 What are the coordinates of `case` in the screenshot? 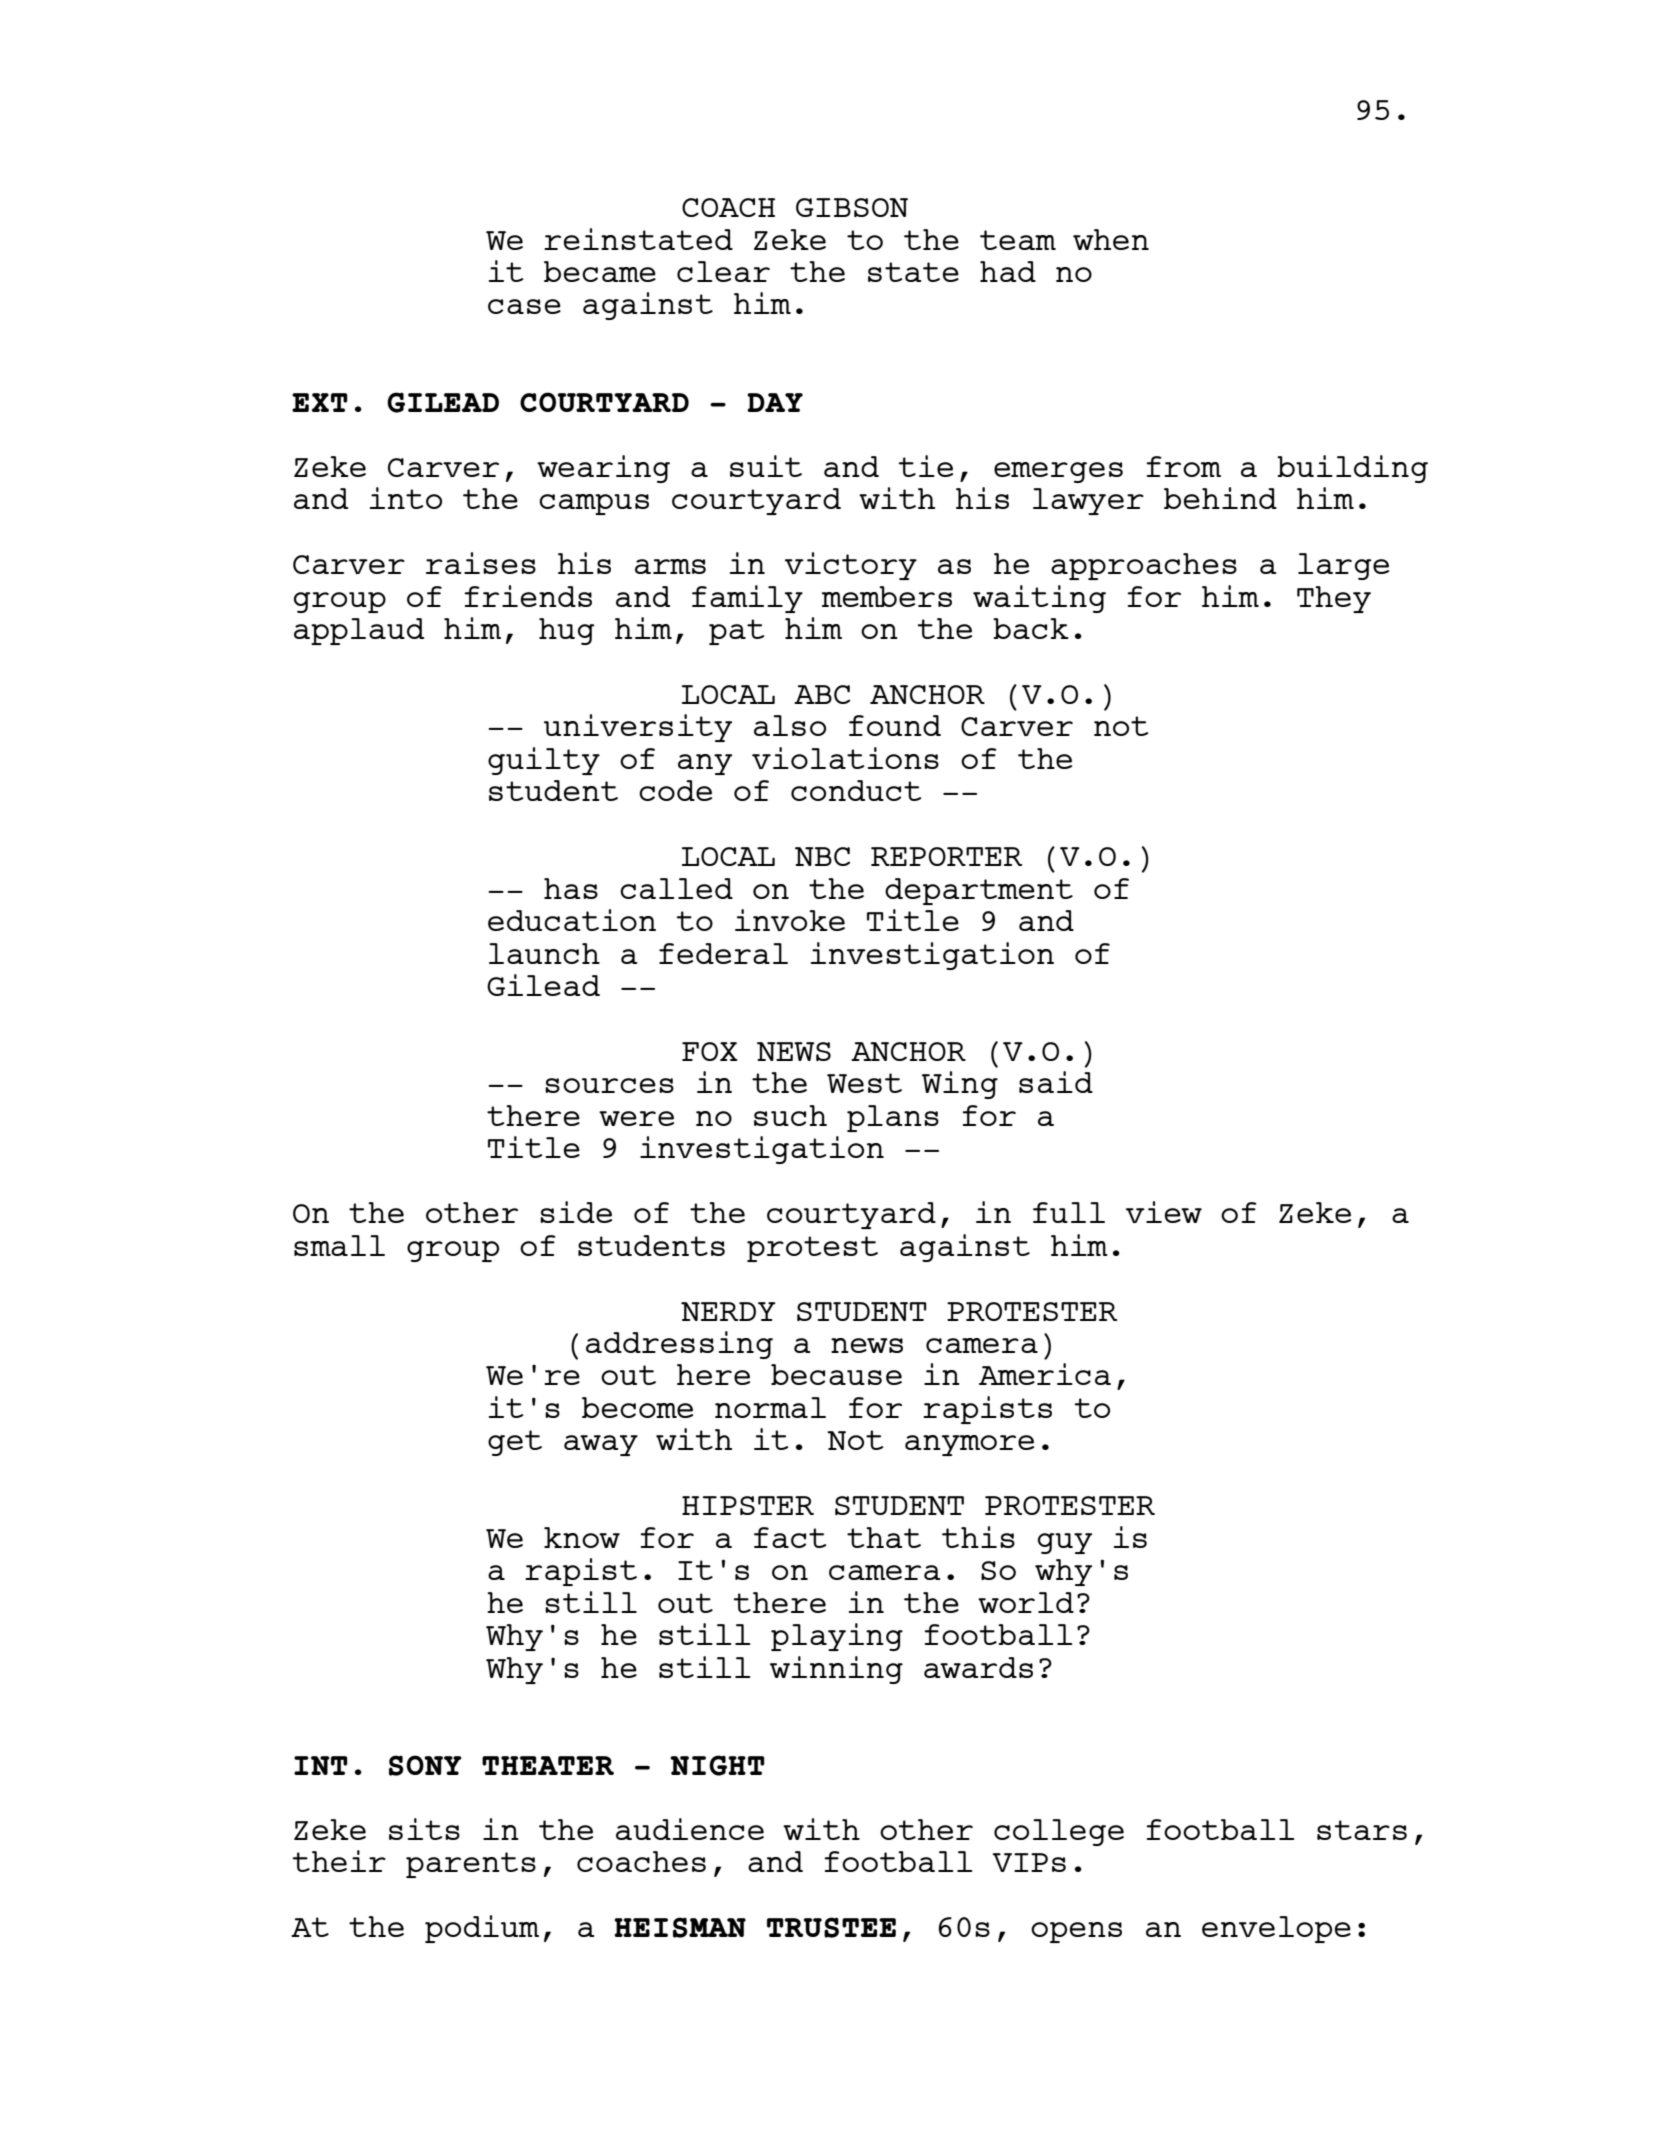 It's located at (524, 306).
